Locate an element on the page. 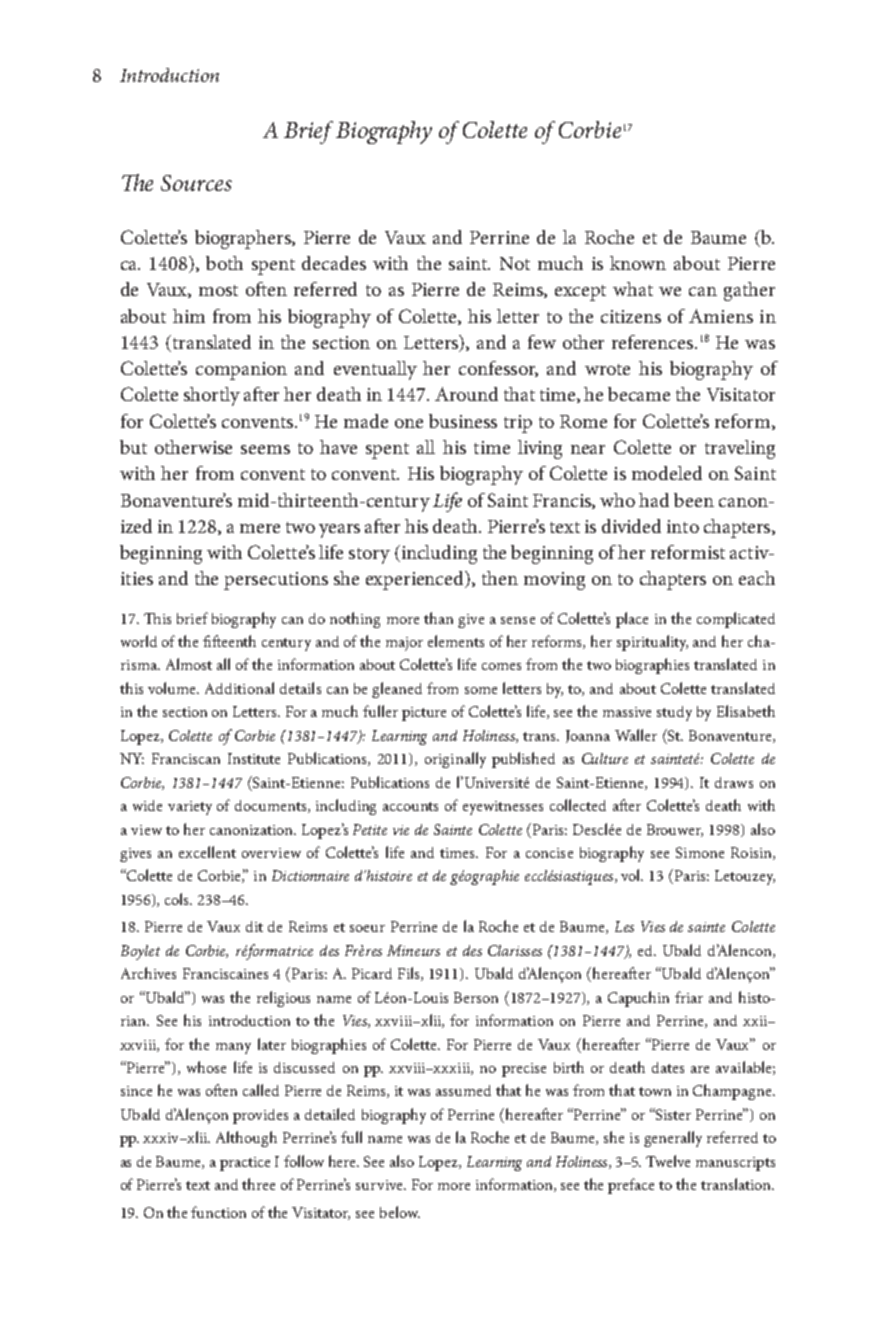 Image resolution: width=896 pixels, height=1338 pixels. below is located at coordinates (400, 1212).
